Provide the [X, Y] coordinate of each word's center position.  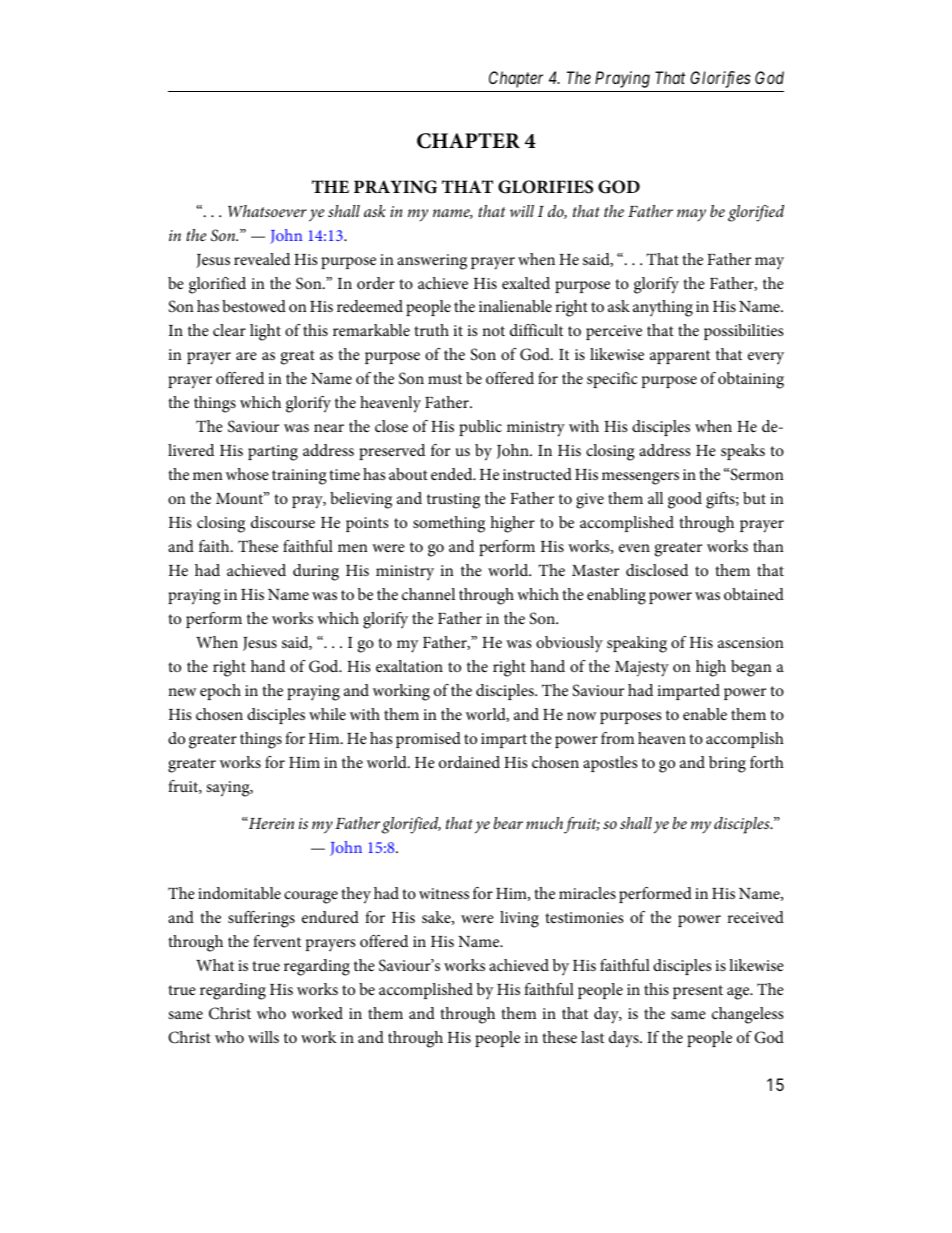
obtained [754, 594]
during [316, 572]
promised [428, 740]
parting [273, 453]
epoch [220, 692]
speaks [743, 452]
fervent [277, 941]
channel [428, 594]
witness [444, 893]
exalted [526, 283]
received [755, 917]
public [480, 428]
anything [663, 308]
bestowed [254, 306]
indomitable [239, 893]
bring [727, 764]
